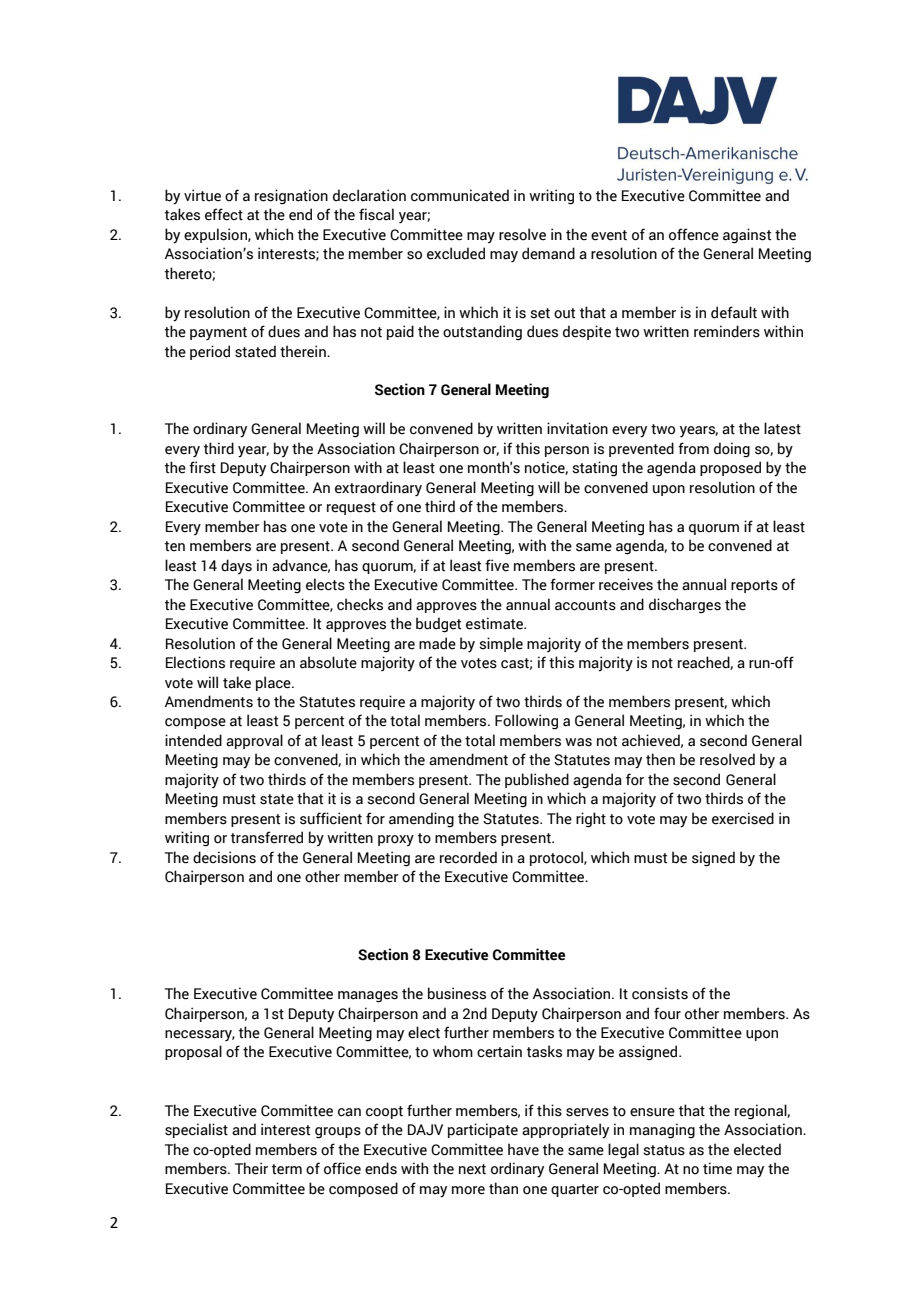 This screenshot has height=1308, width=924. I want to click on five, so click(497, 565).
